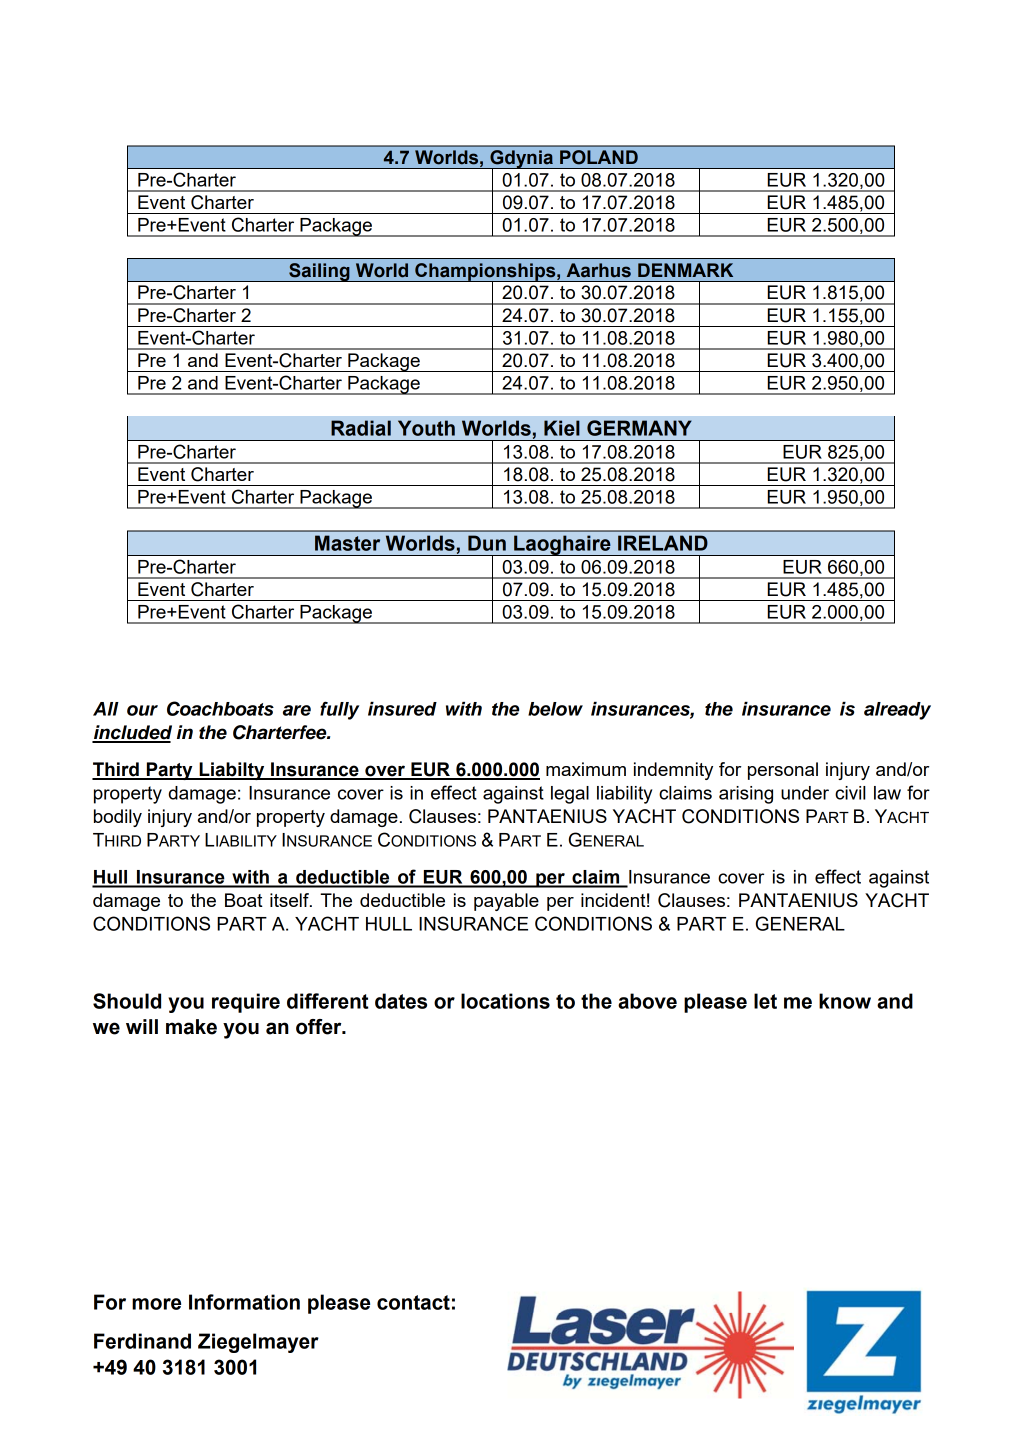 The image size is (1022, 1446). What do you see at coordinates (244, 1302) in the screenshot?
I see `Information` at bounding box center [244, 1302].
